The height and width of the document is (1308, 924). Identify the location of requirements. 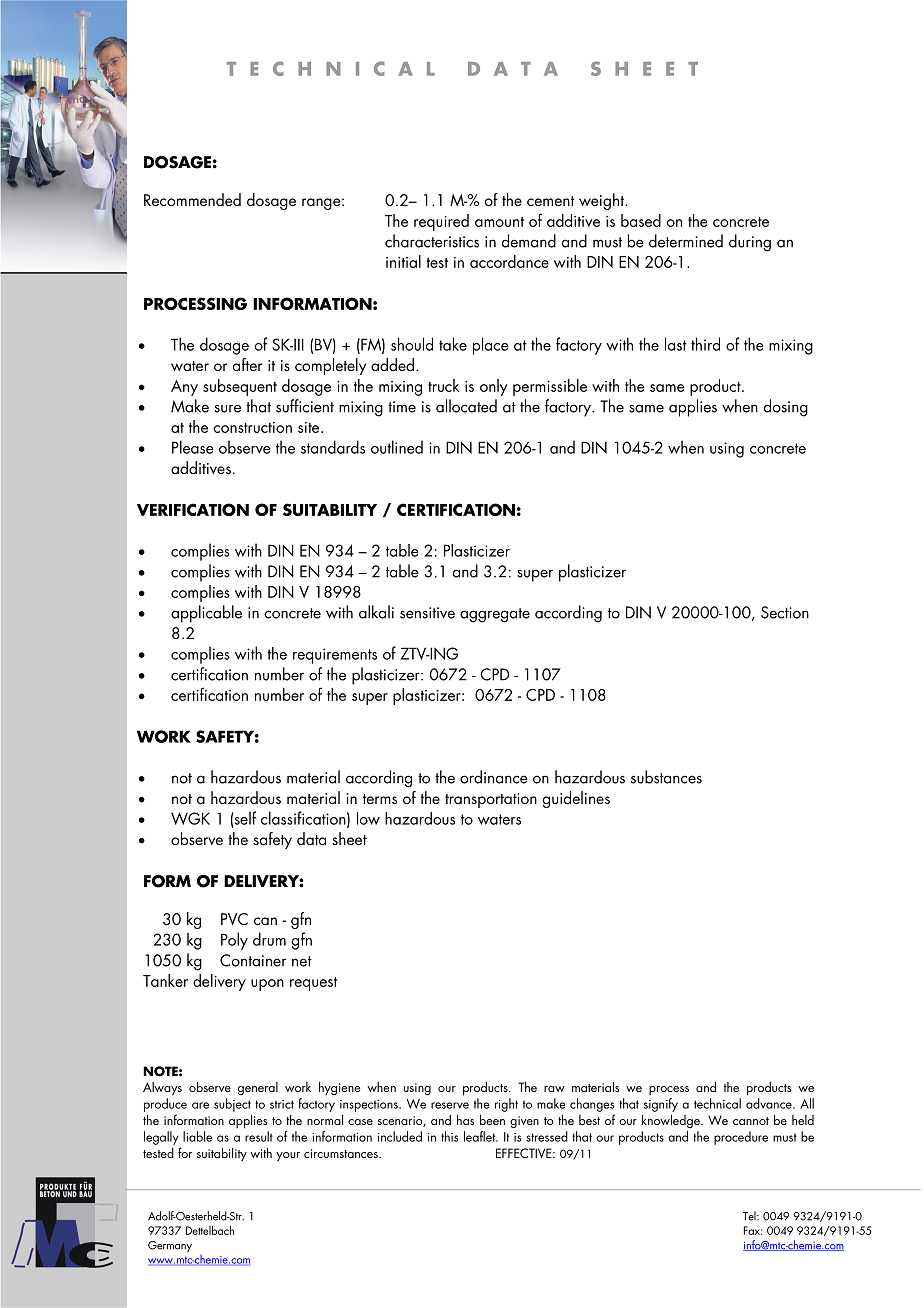
(335, 656).
